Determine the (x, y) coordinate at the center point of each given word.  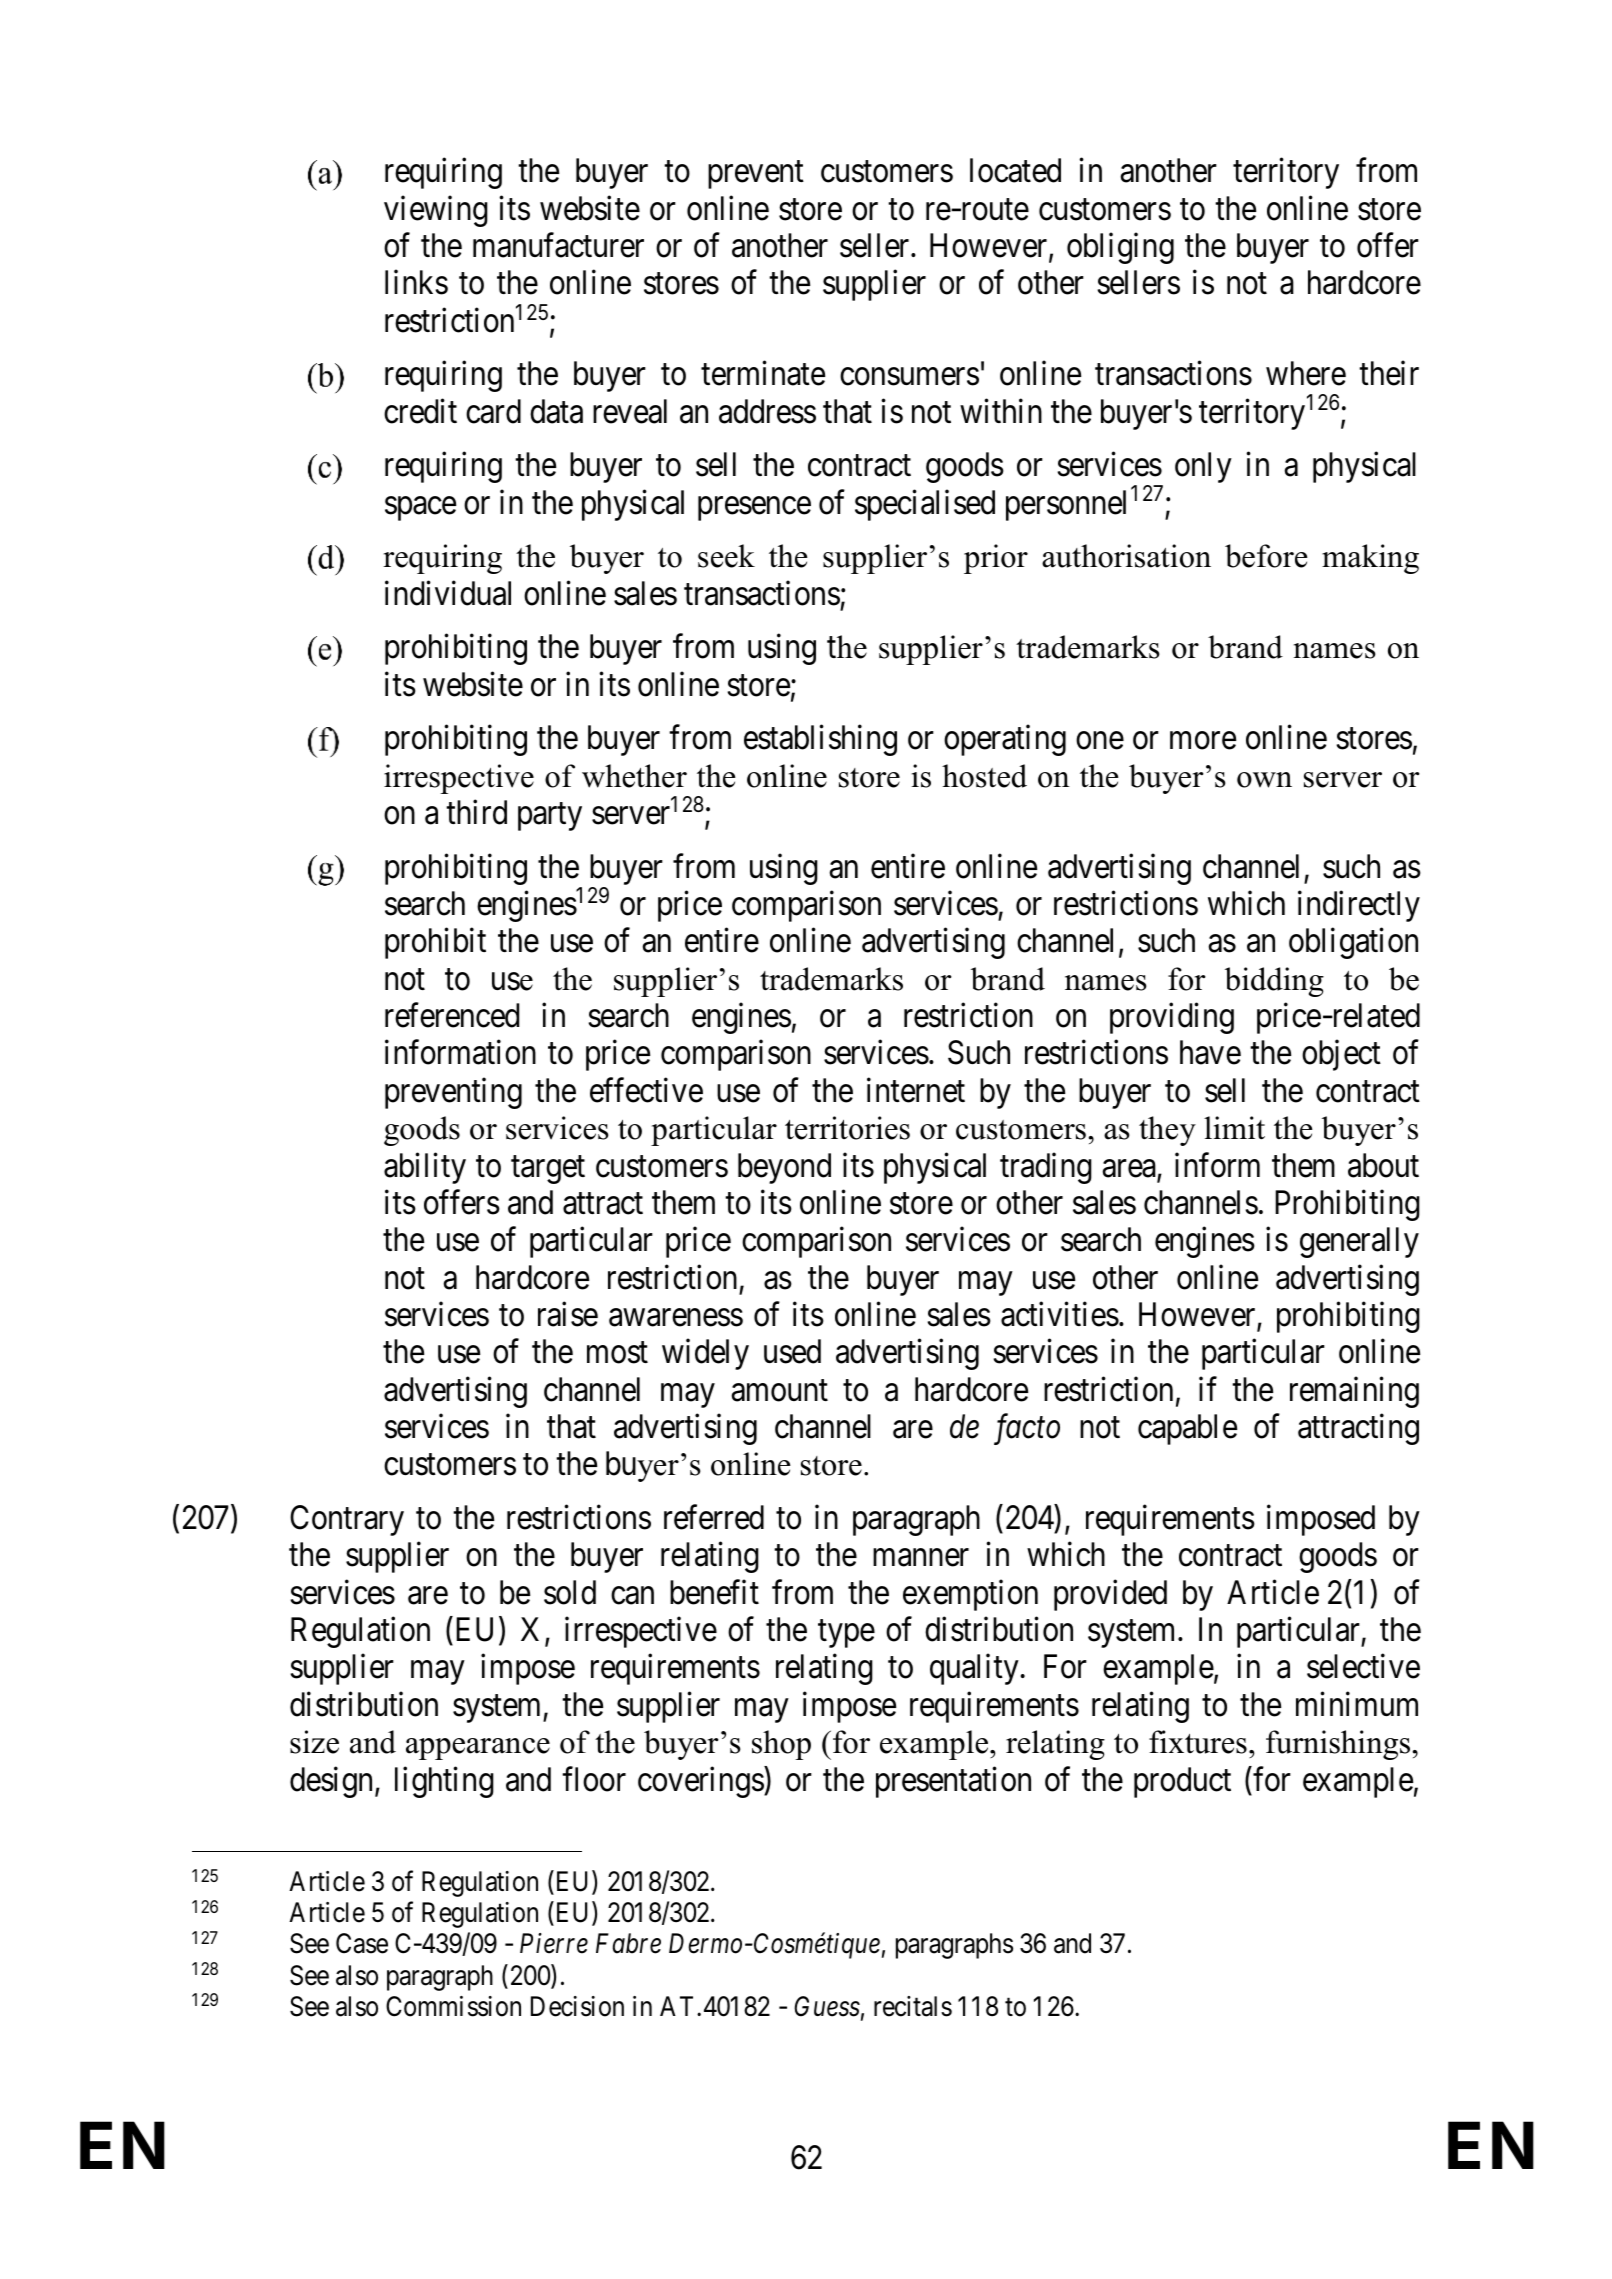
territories (847, 1128)
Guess (827, 2006)
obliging (1120, 248)
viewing (436, 211)
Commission (453, 2006)
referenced (452, 1015)
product (1182, 1782)
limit (1234, 1128)
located (1015, 170)
